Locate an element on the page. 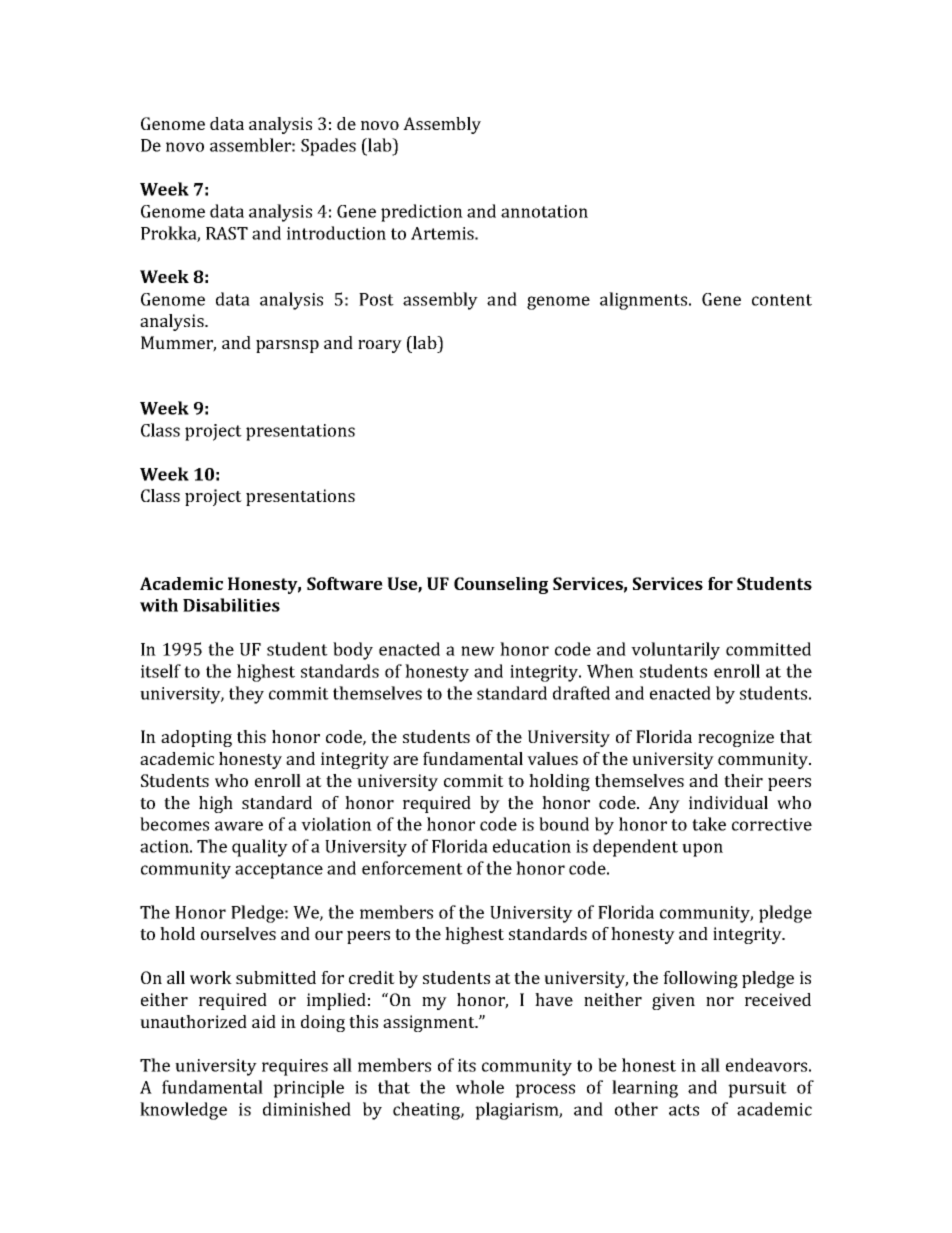 The height and width of the page is (1233, 952). enforcement is located at coordinates (412, 868).
